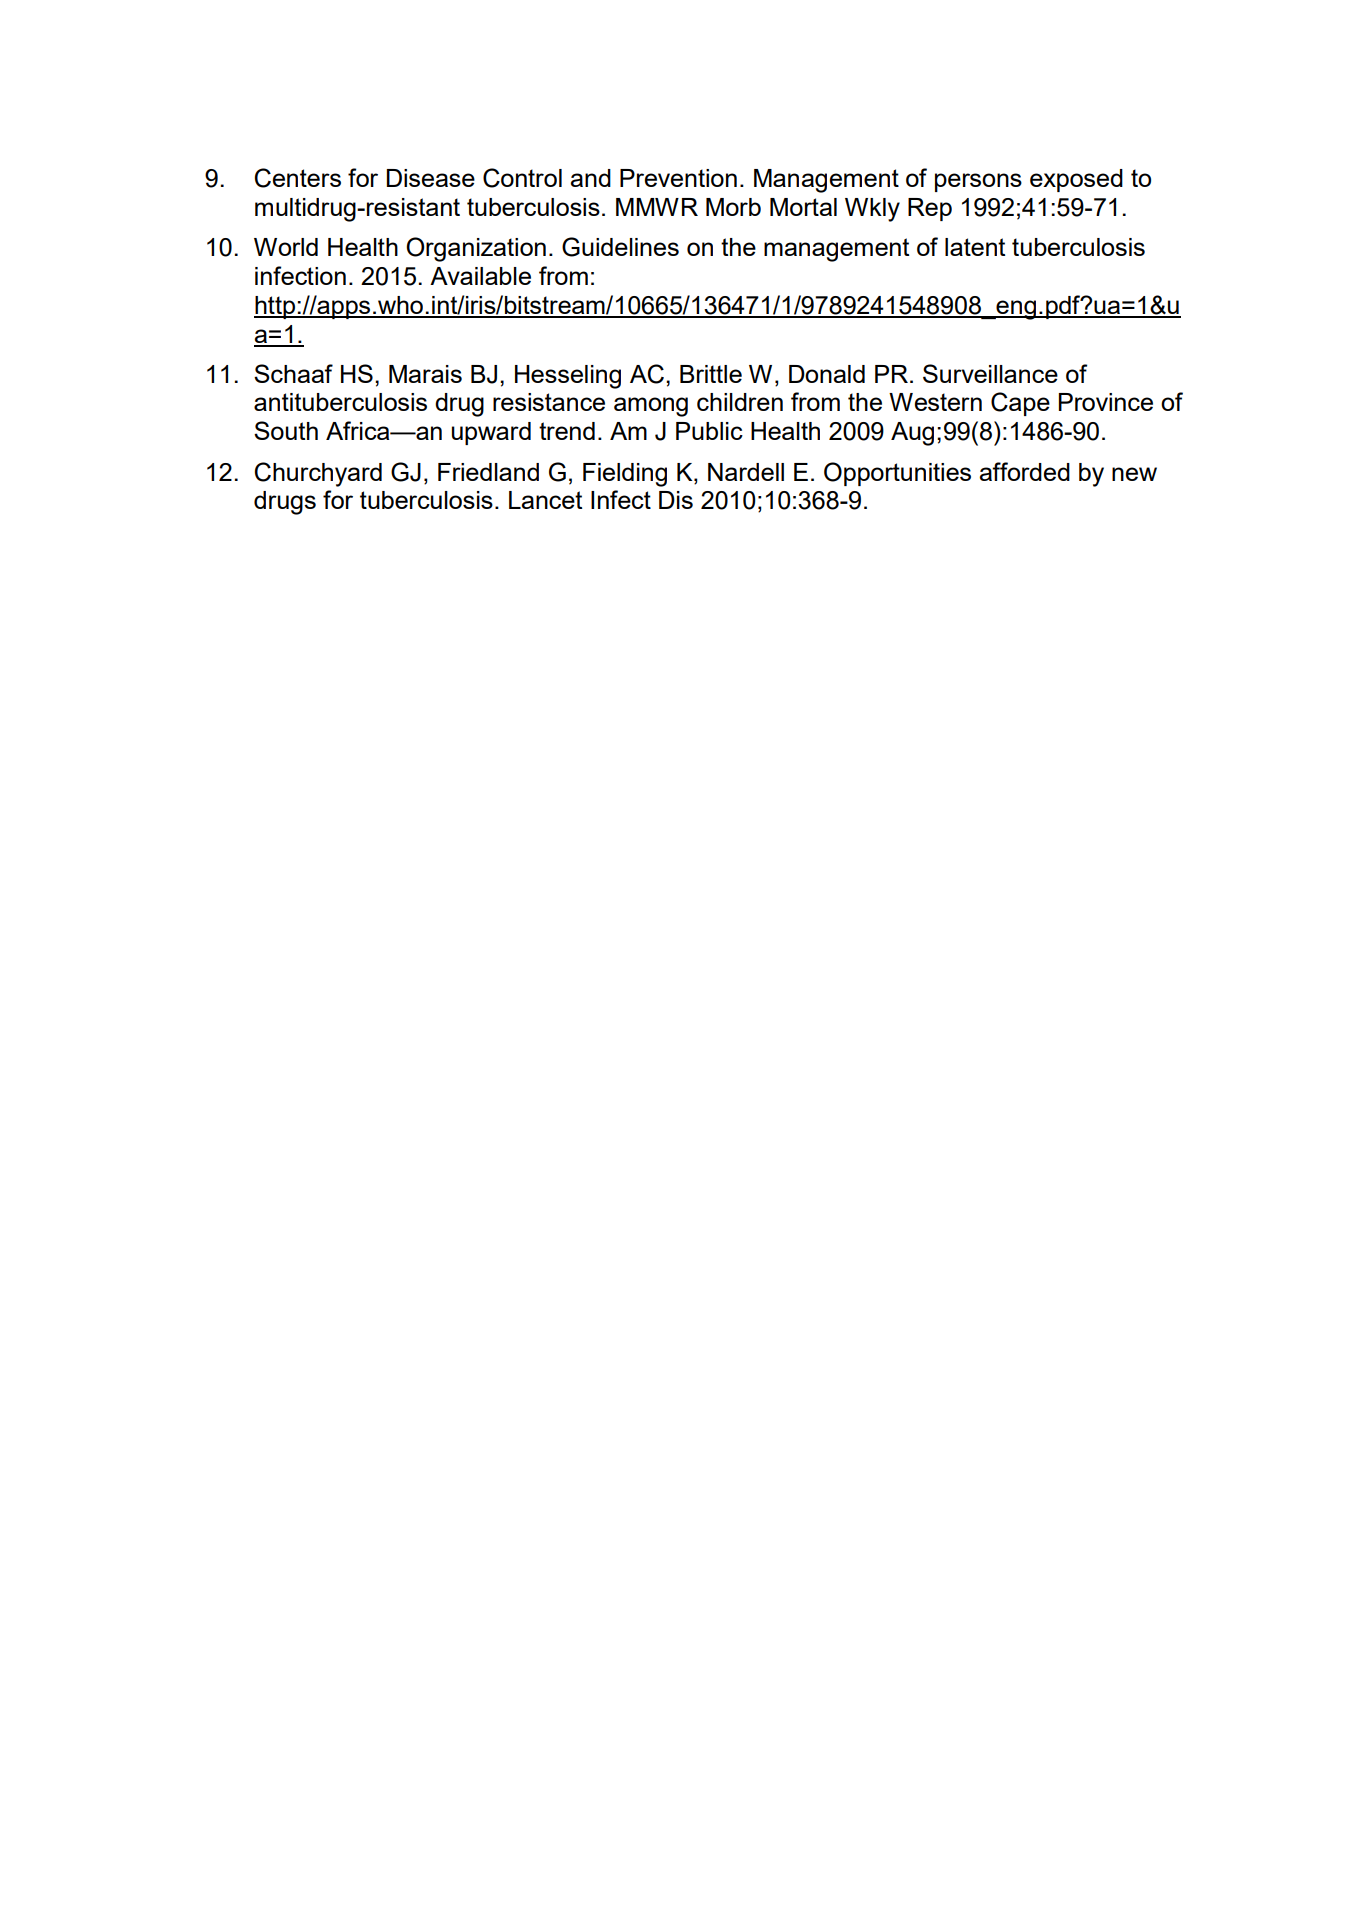 This screenshot has width=1355, height=1917. I want to click on exposed, so click(1076, 180).
